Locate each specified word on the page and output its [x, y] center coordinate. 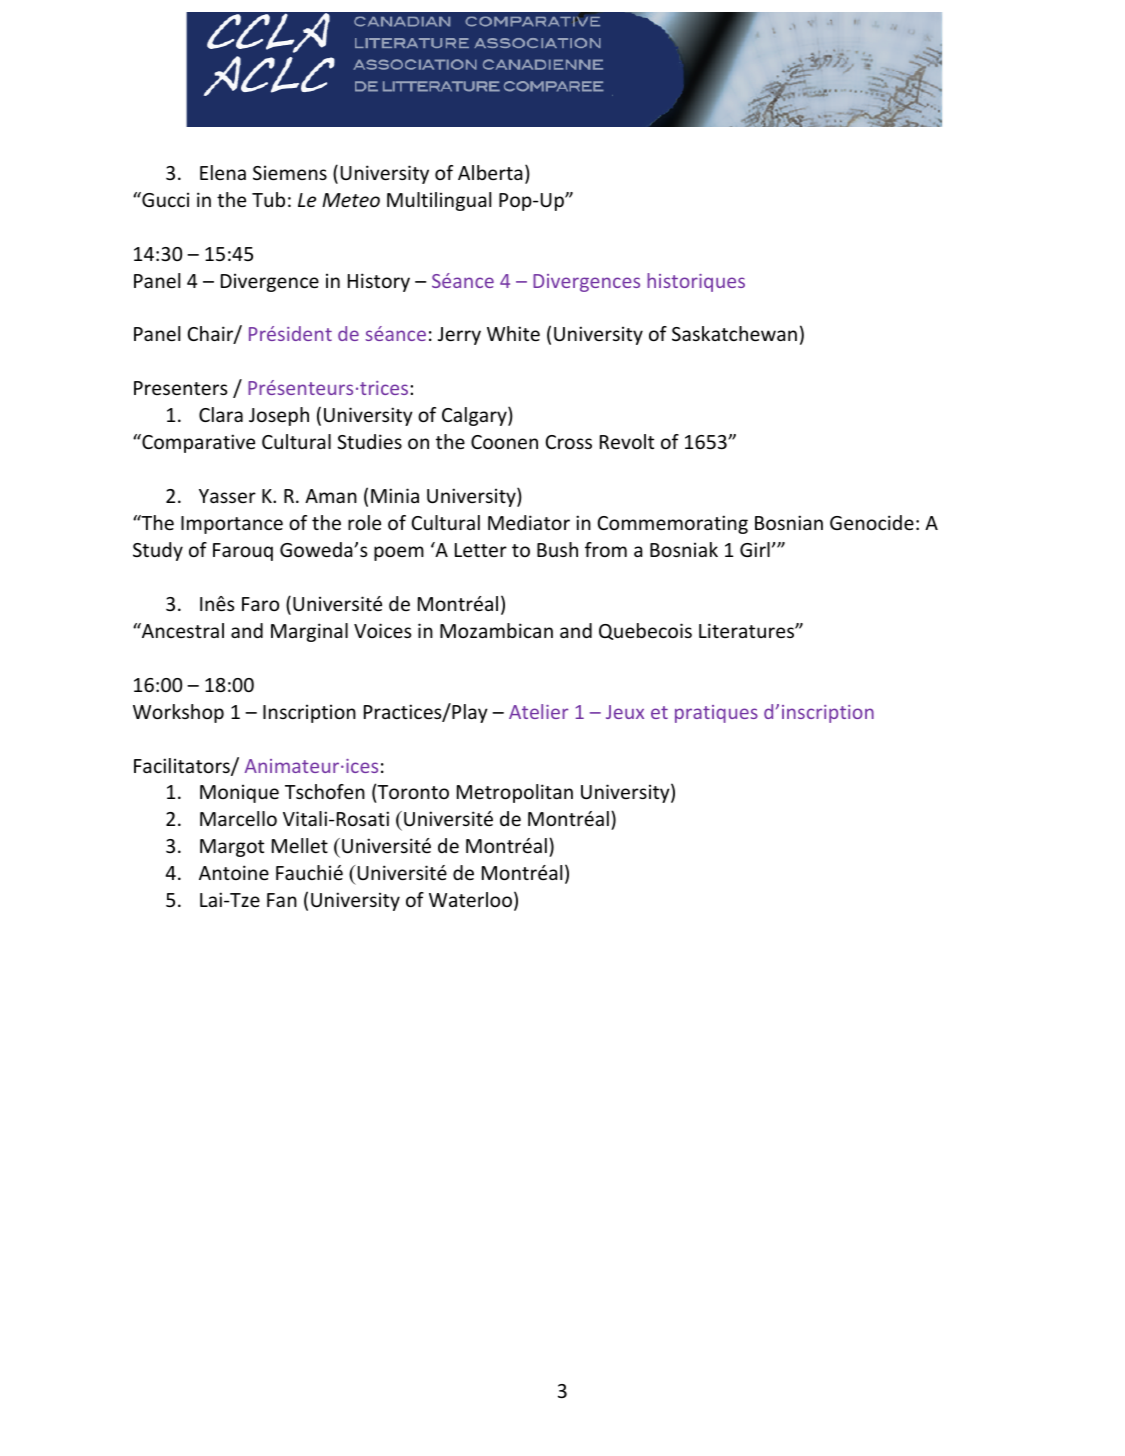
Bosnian [789, 522]
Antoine [234, 872]
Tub [268, 199]
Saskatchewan [734, 333]
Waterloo [470, 899]
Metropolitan [515, 793]
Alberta [490, 172]
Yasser [227, 496]
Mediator [529, 522]
